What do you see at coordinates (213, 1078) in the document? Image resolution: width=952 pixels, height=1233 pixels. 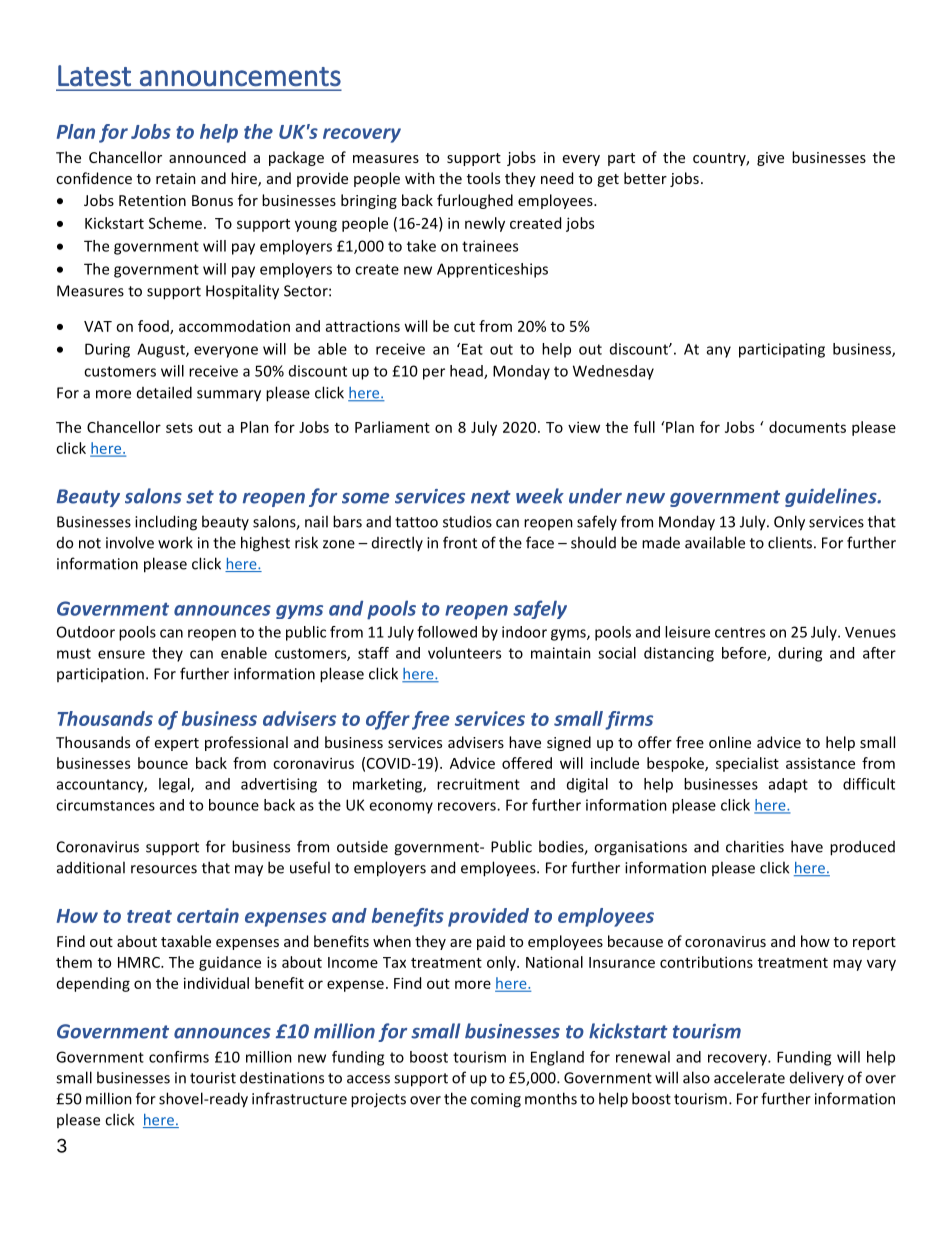 I see `tourist` at bounding box center [213, 1078].
